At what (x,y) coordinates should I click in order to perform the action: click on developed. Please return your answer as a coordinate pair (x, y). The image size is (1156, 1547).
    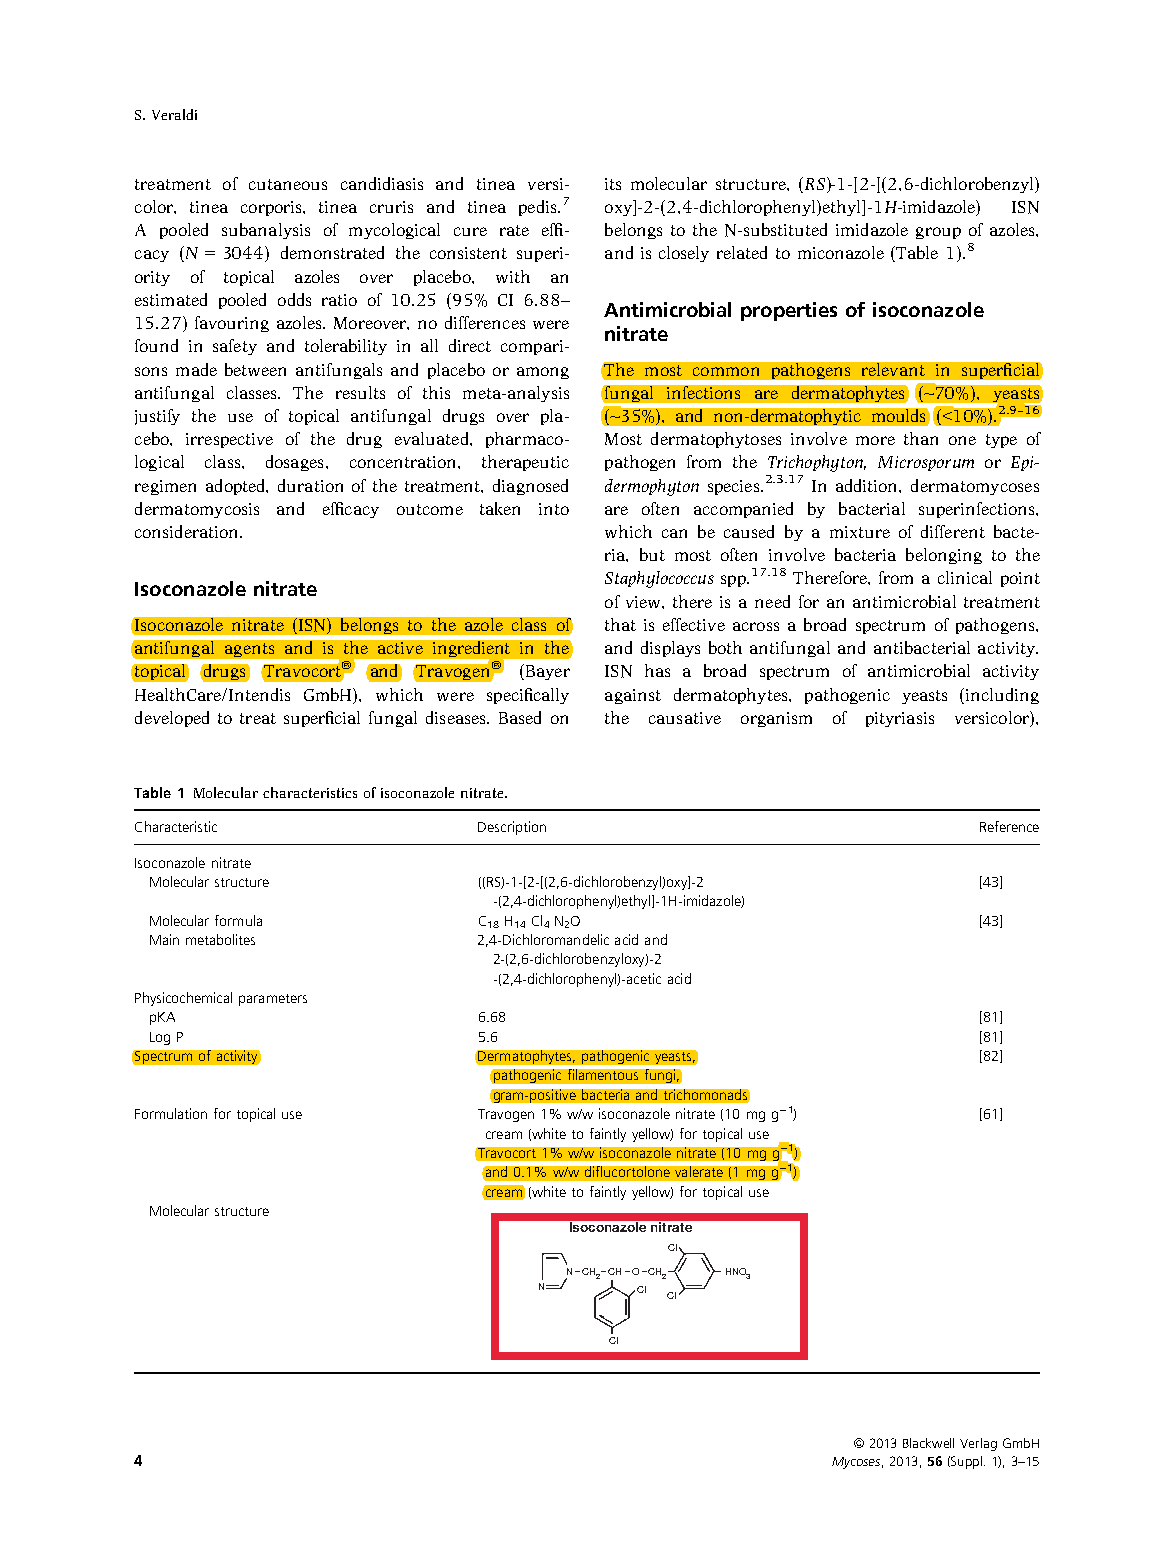
    Looking at the image, I should click on (172, 719).
